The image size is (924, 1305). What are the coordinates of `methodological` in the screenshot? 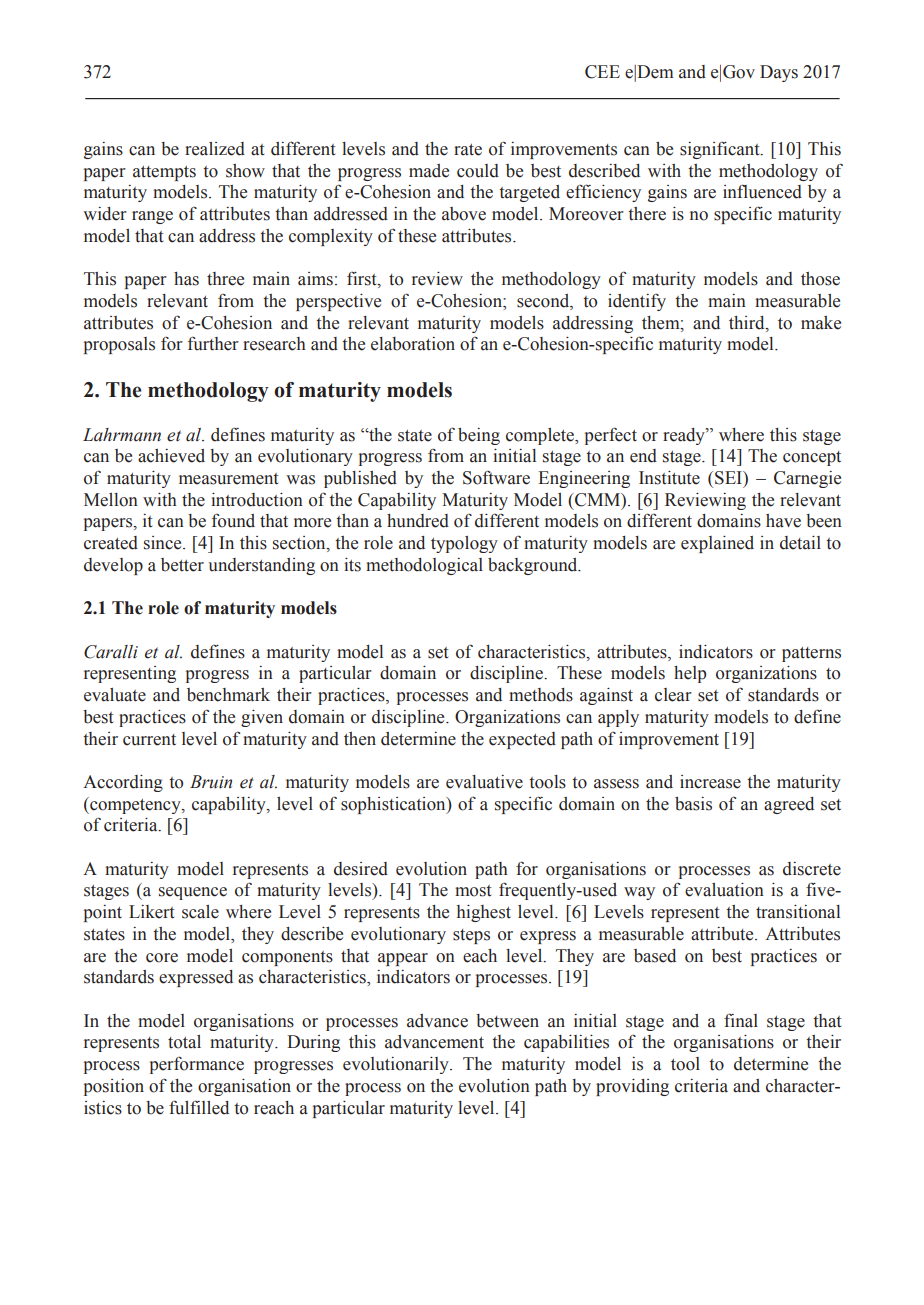 It's located at (424, 566).
